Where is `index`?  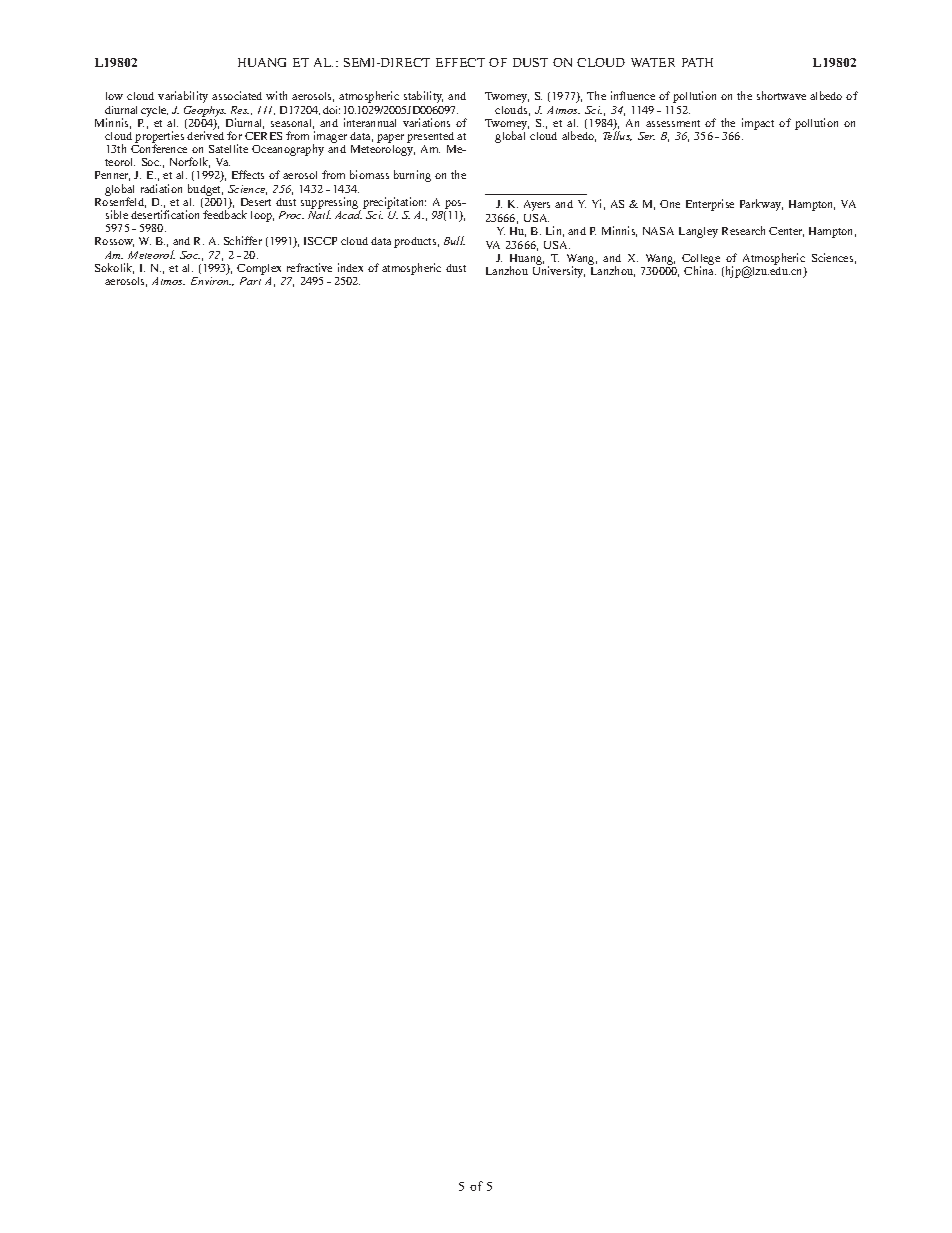
index is located at coordinates (350, 267).
